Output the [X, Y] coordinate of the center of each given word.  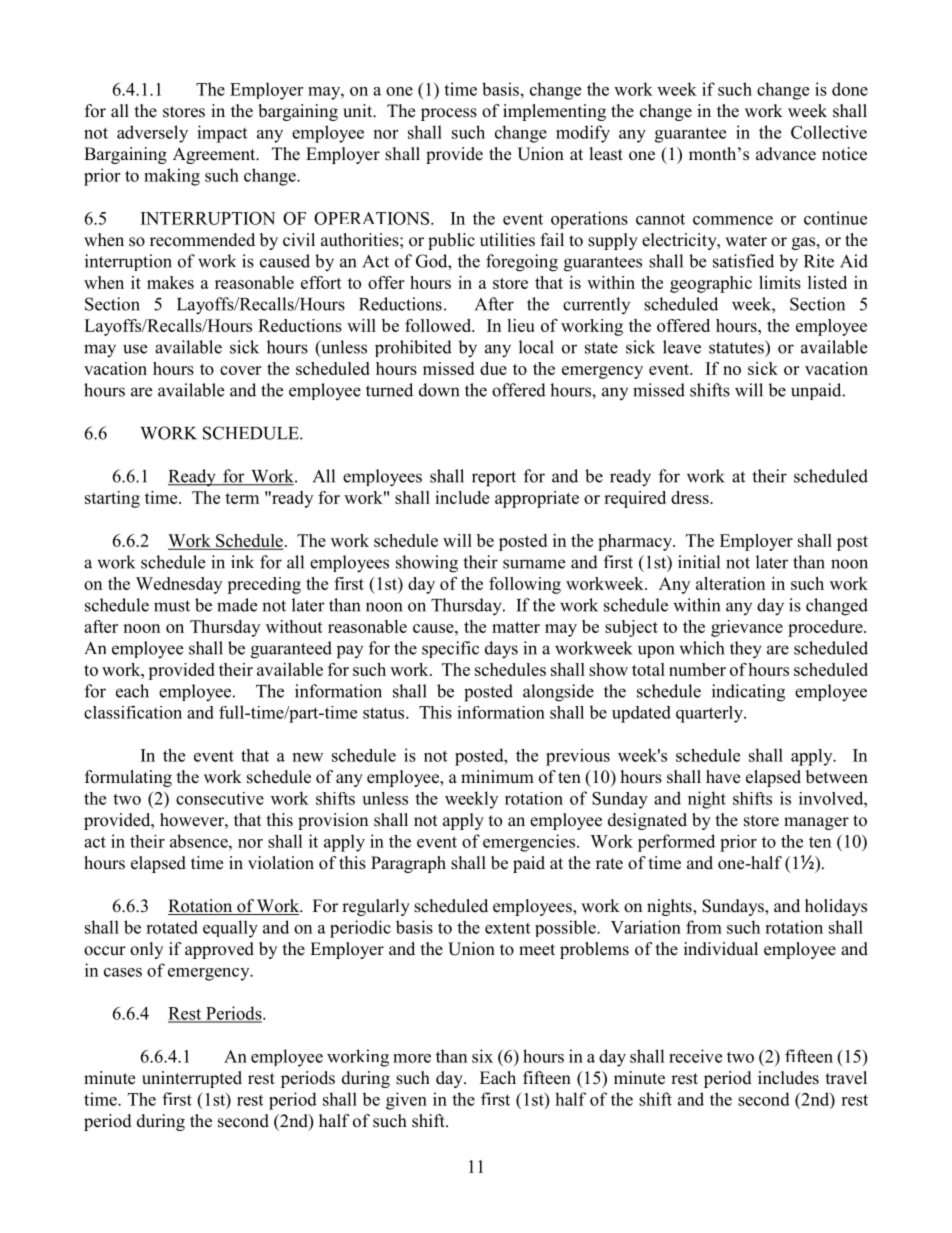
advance [786, 154]
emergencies [530, 843]
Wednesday [179, 585]
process [449, 114]
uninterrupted [192, 1079]
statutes [737, 347]
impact [222, 134]
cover [240, 370]
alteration [730, 583]
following [525, 585]
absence [200, 841]
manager [816, 823]
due [493, 368]
